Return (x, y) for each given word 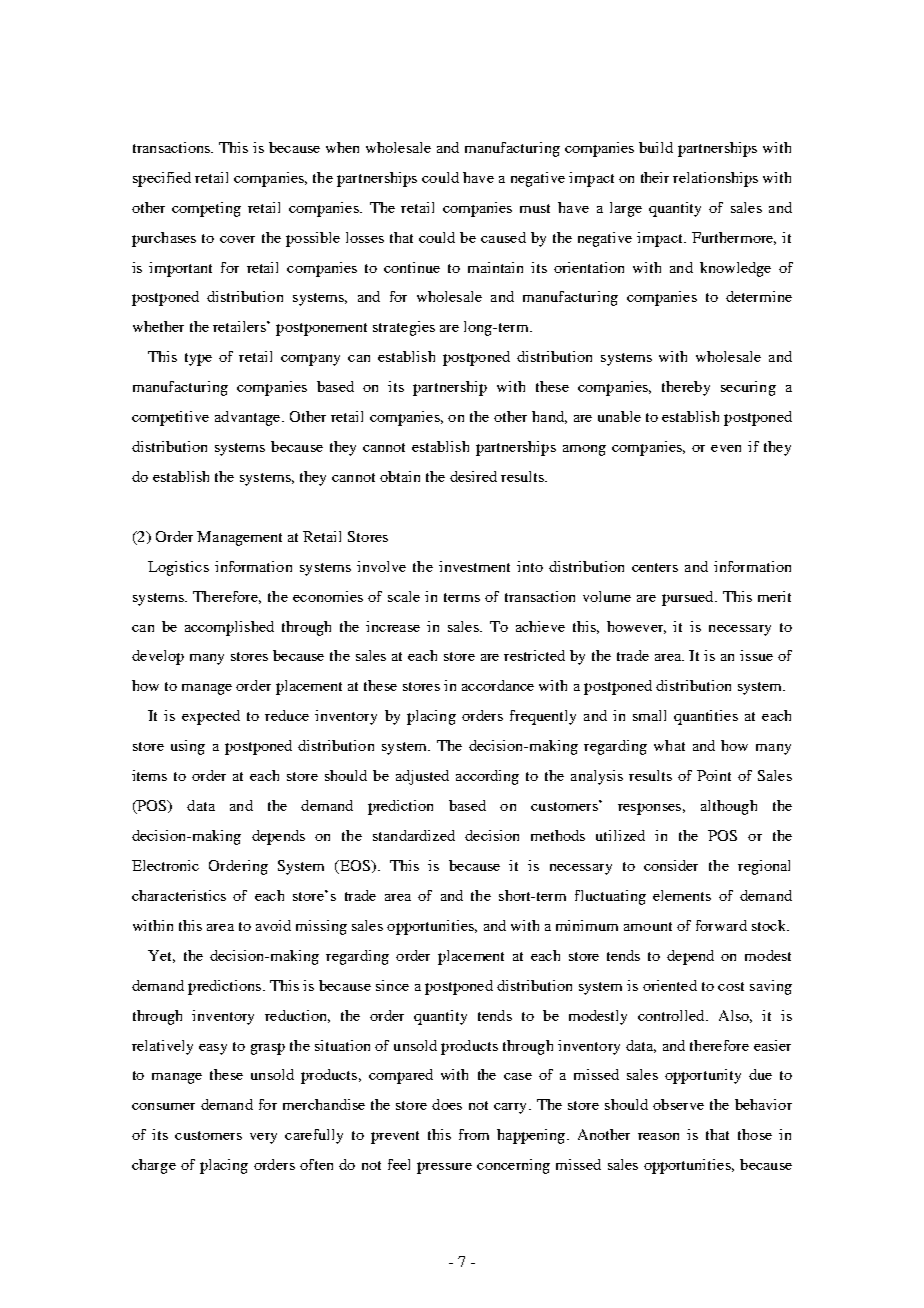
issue (756, 655)
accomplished (229, 628)
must (535, 208)
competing (206, 209)
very (263, 1138)
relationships (715, 179)
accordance (498, 685)
